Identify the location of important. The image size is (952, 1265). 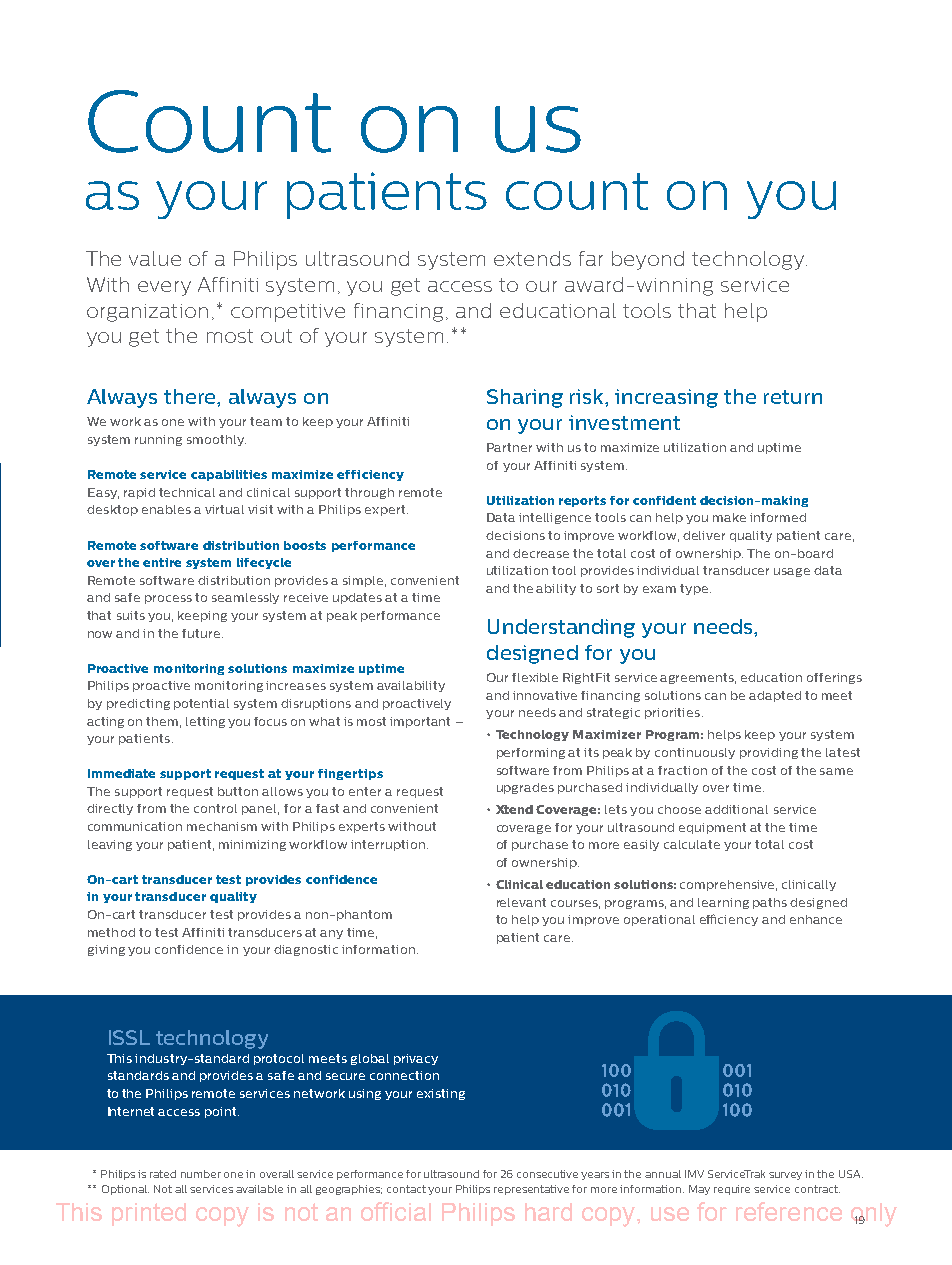
(420, 722).
